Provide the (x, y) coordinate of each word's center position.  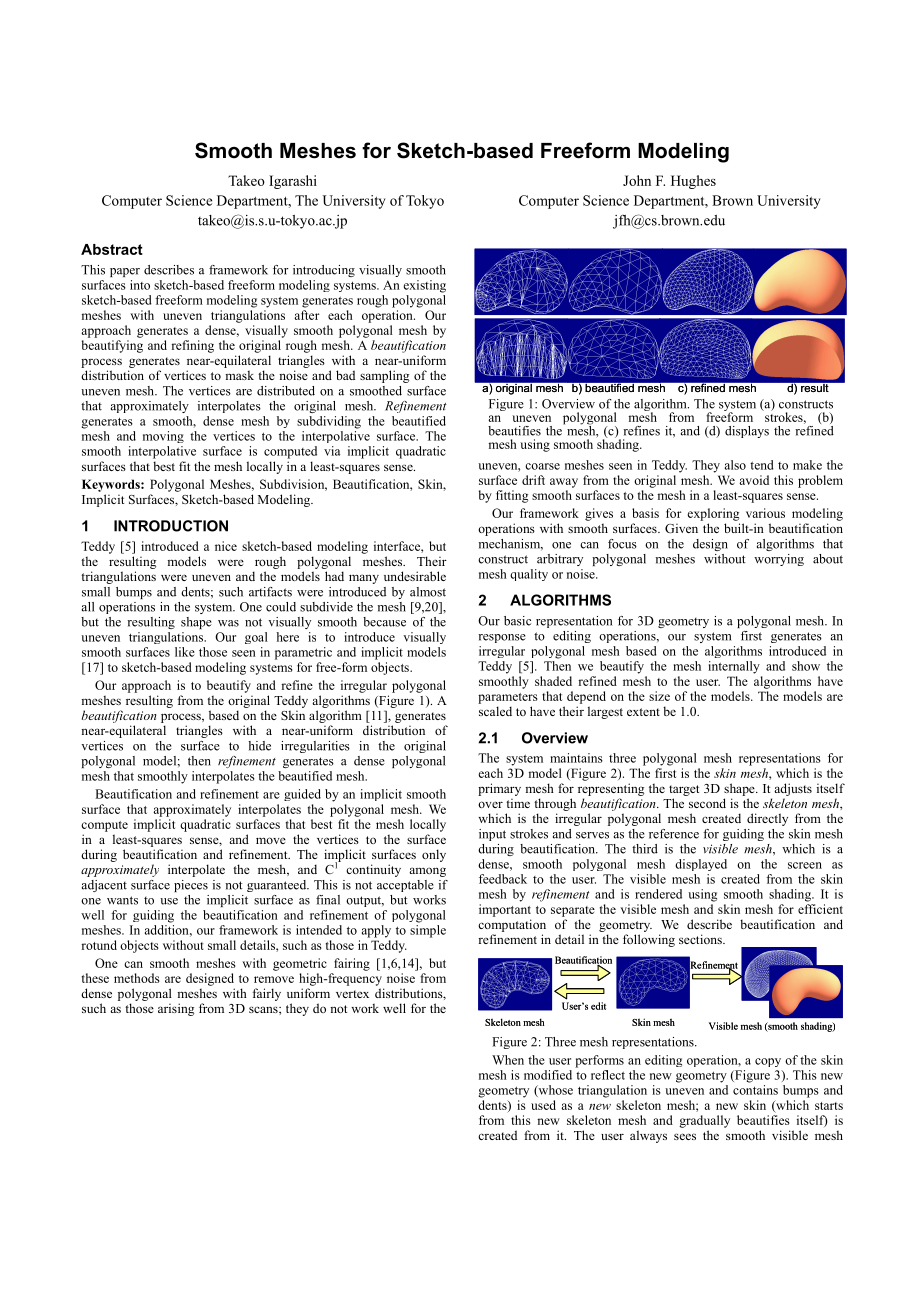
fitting (512, 496)
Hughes (693, 182)
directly (767, 819)
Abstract (112, 249)
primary (499, 789)
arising (176, 1009)
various (765, 513)
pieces (191, 886)
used (543, 1105)
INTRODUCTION (171, 526)
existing (424, 286)
